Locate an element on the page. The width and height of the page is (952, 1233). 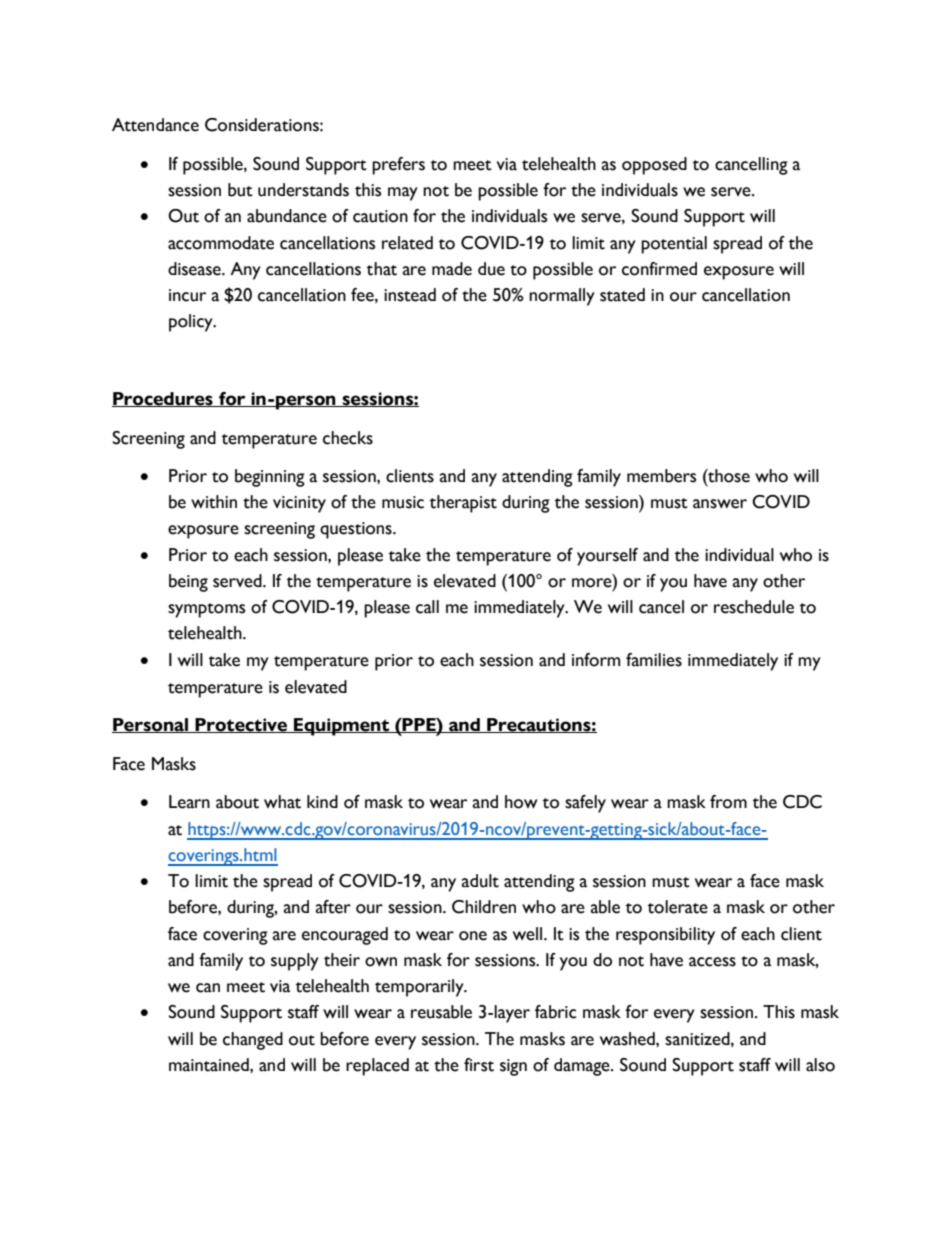
reschedule is located at coordinates (754, 607).
